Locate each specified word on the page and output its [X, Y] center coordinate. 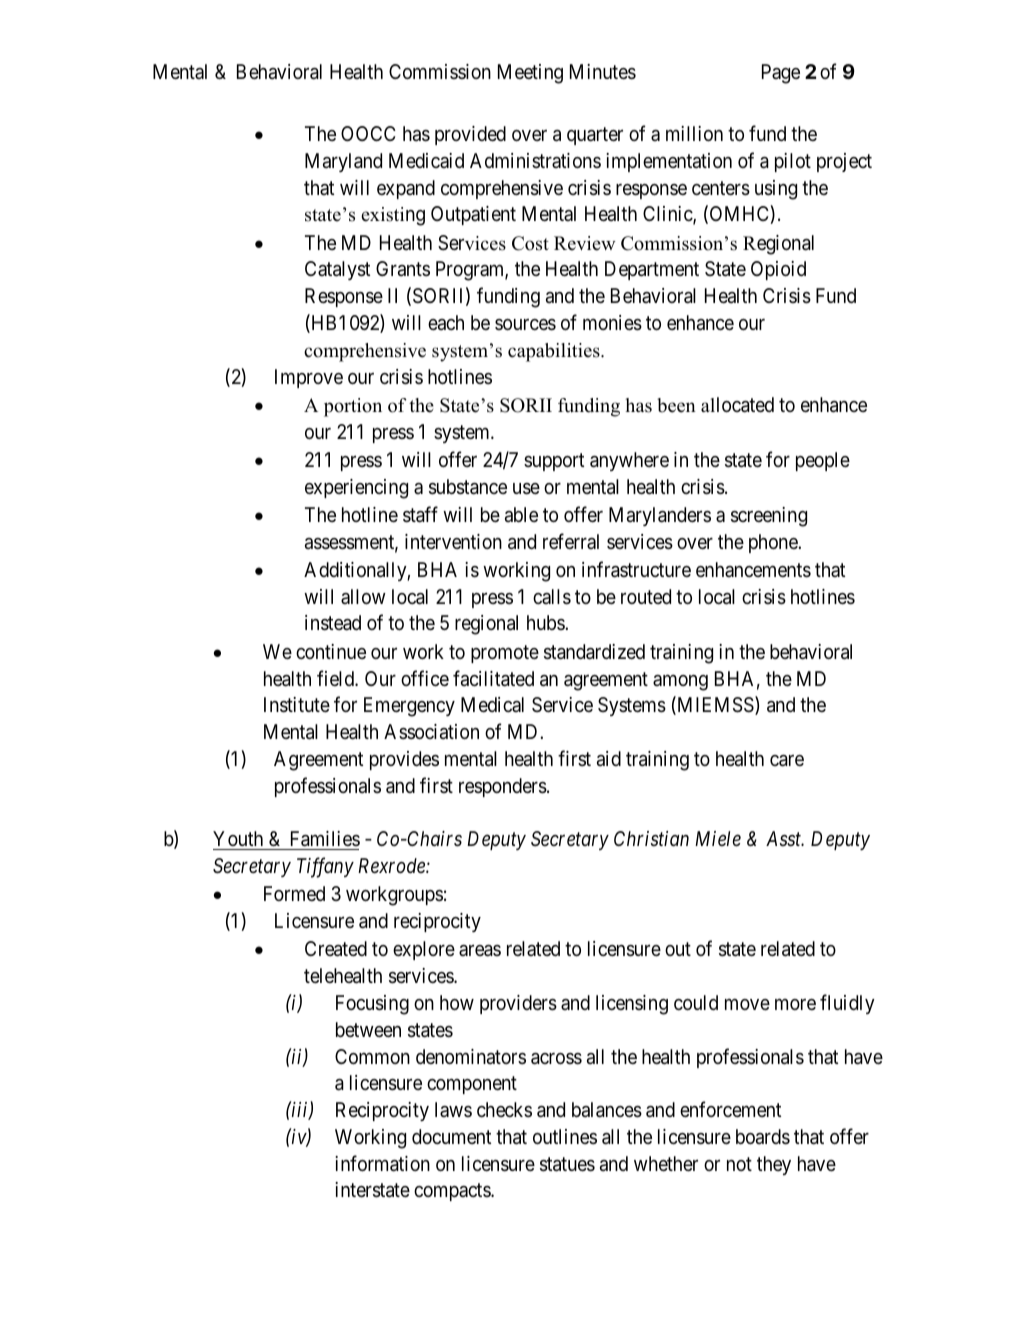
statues [567, 1164]
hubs [546, 622]
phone [774, 543]
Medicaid [426, 160]
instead [333, 623]
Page [781, 74]
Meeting [530, 74]
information [382, 1163]
